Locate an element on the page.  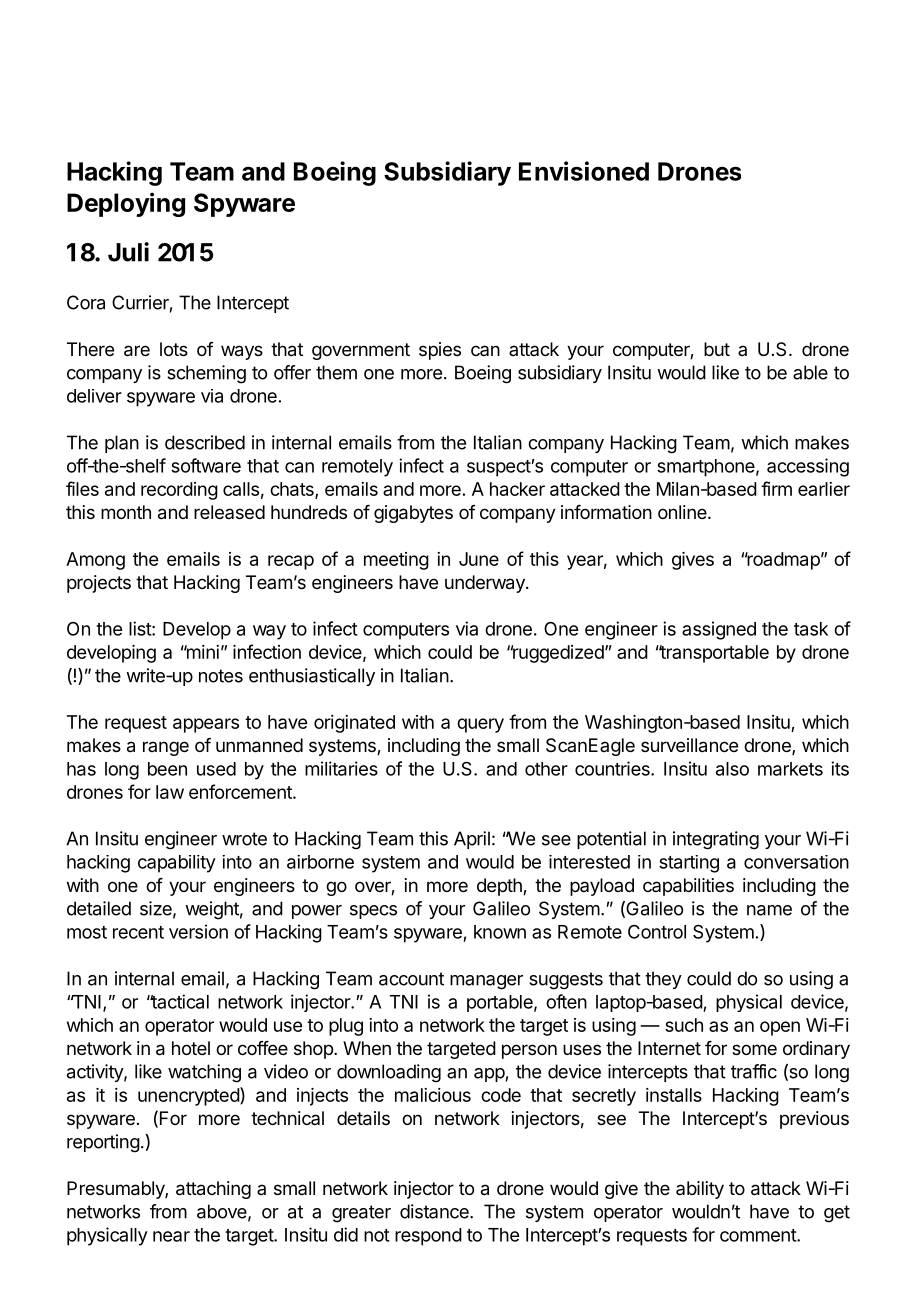
distance is located at coordinates (435, 1211).
